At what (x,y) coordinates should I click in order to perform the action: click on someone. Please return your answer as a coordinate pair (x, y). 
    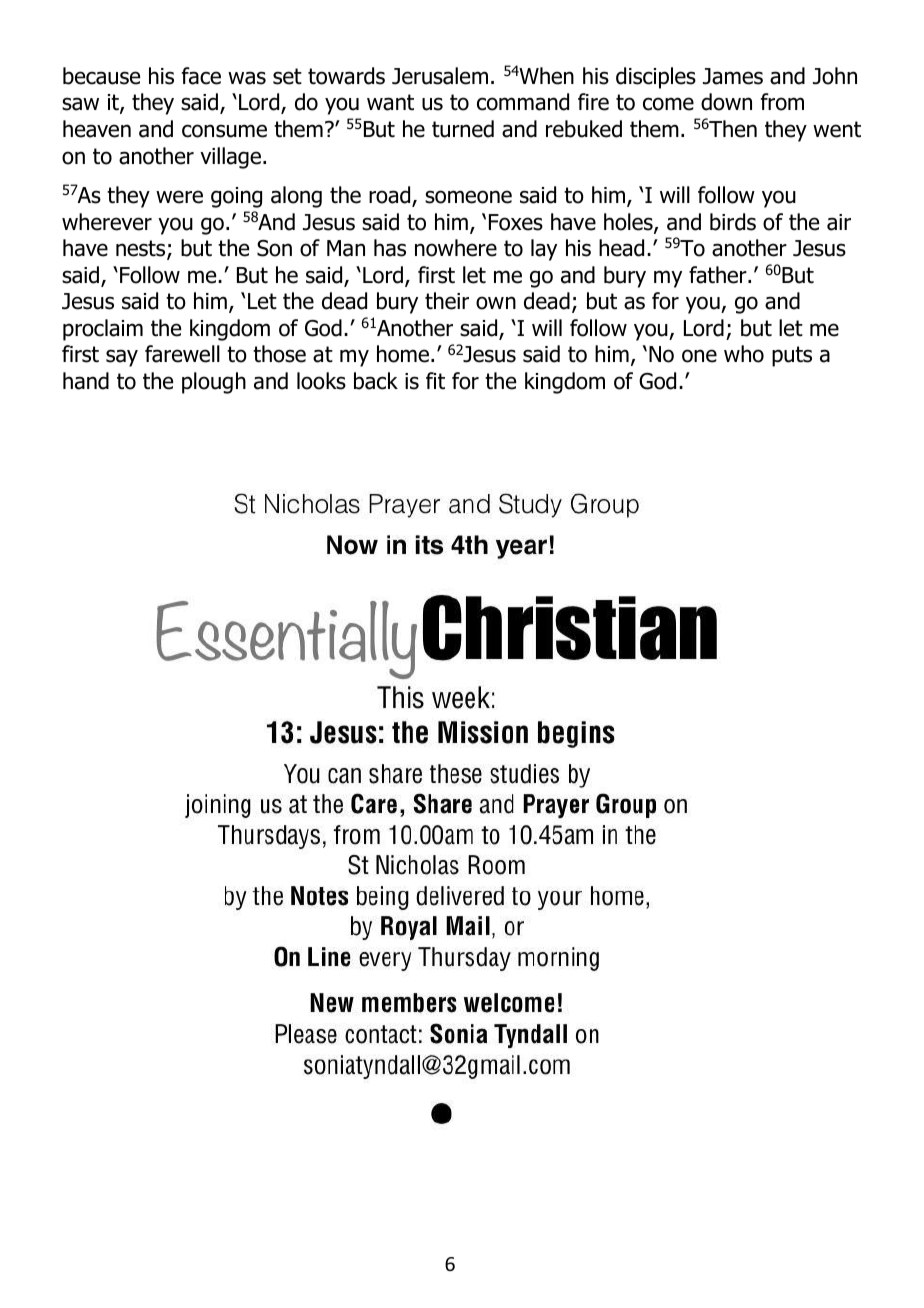
    Looking at the image, I should click on (468, 197).
